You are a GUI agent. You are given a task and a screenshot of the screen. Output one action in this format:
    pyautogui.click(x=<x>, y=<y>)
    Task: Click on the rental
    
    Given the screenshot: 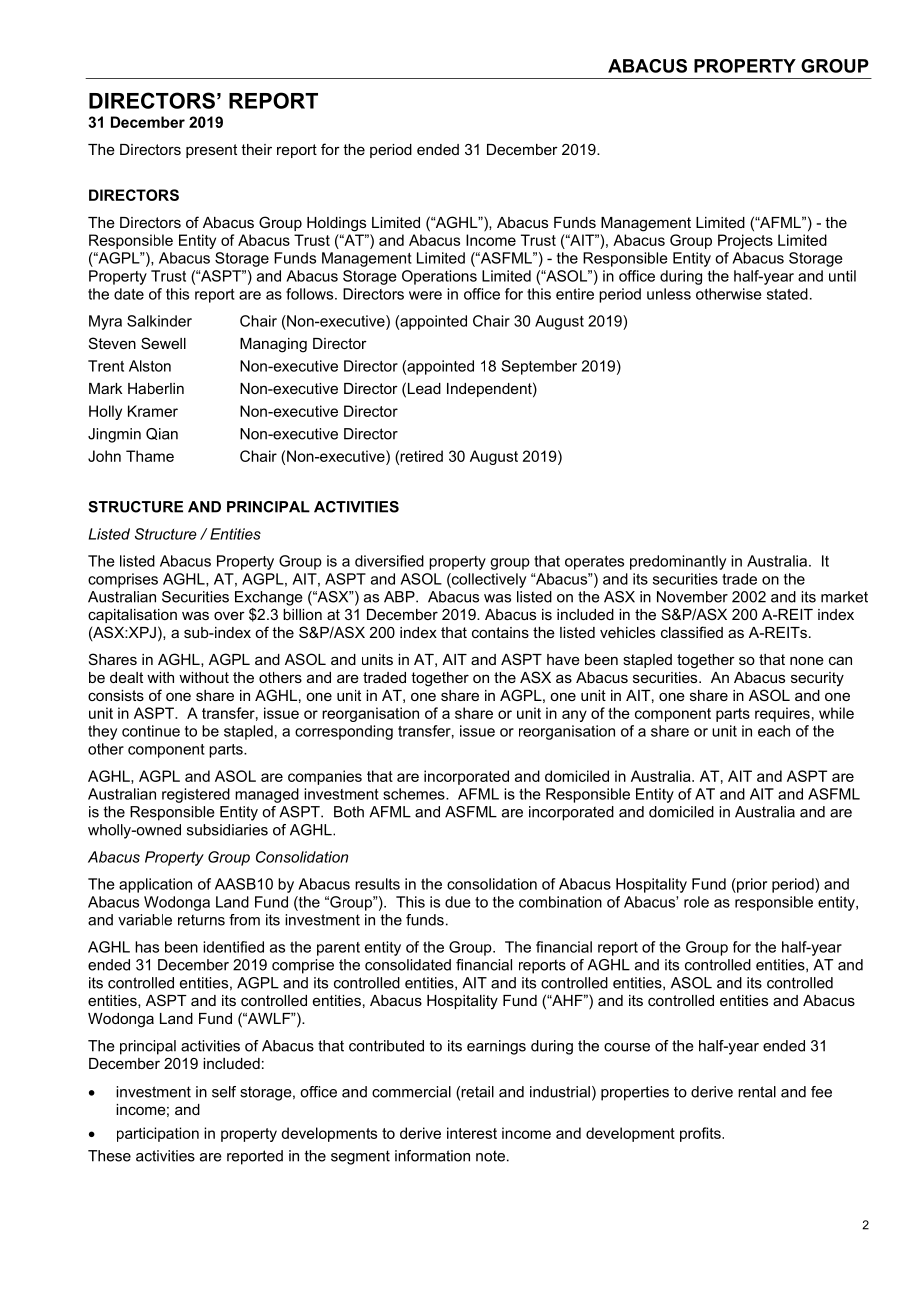 What is the action you would take?
    pyautogui.click(x=757, y=1092)
